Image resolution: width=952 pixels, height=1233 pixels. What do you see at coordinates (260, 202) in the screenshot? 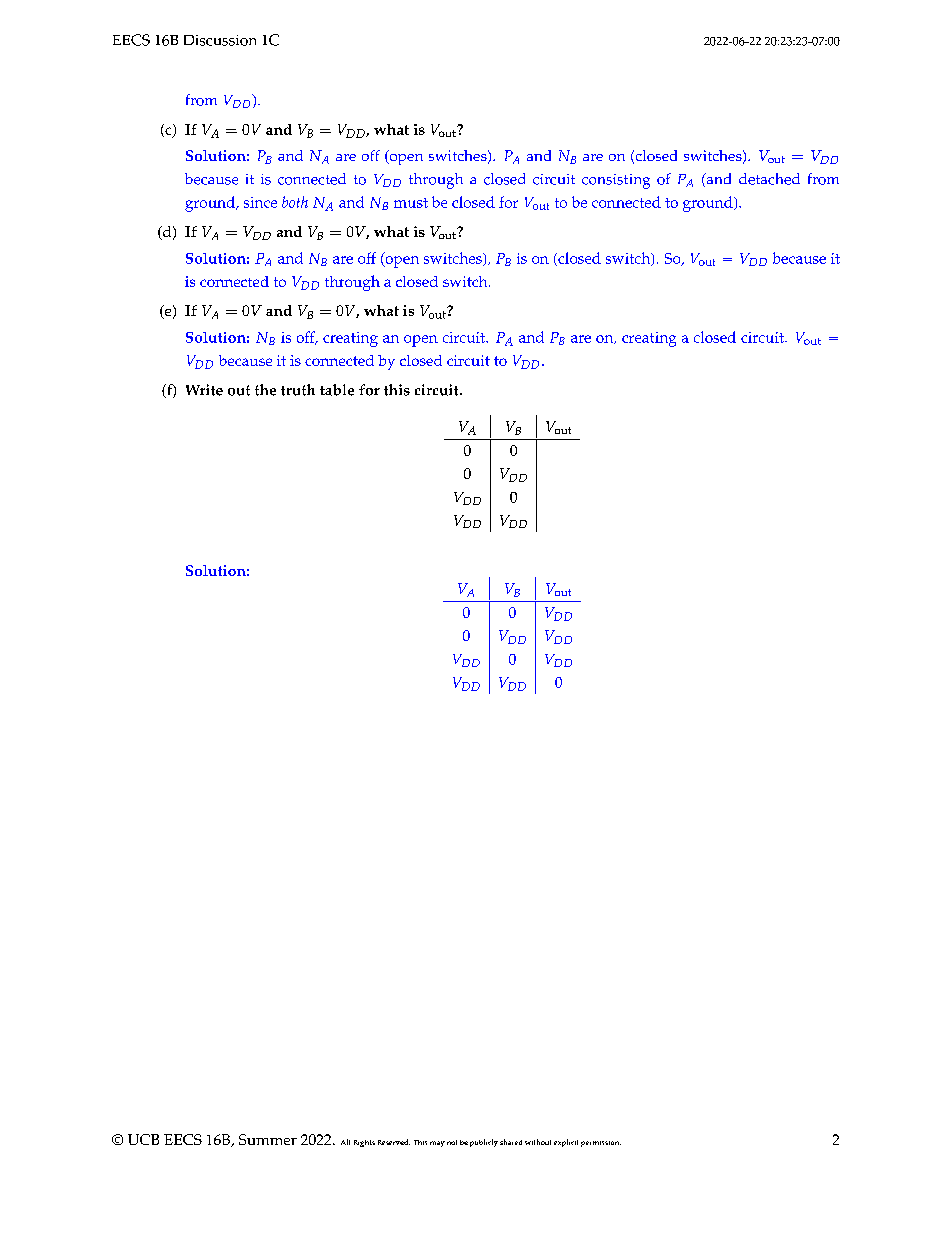
I see `since` at bounding box center [260, 202].
